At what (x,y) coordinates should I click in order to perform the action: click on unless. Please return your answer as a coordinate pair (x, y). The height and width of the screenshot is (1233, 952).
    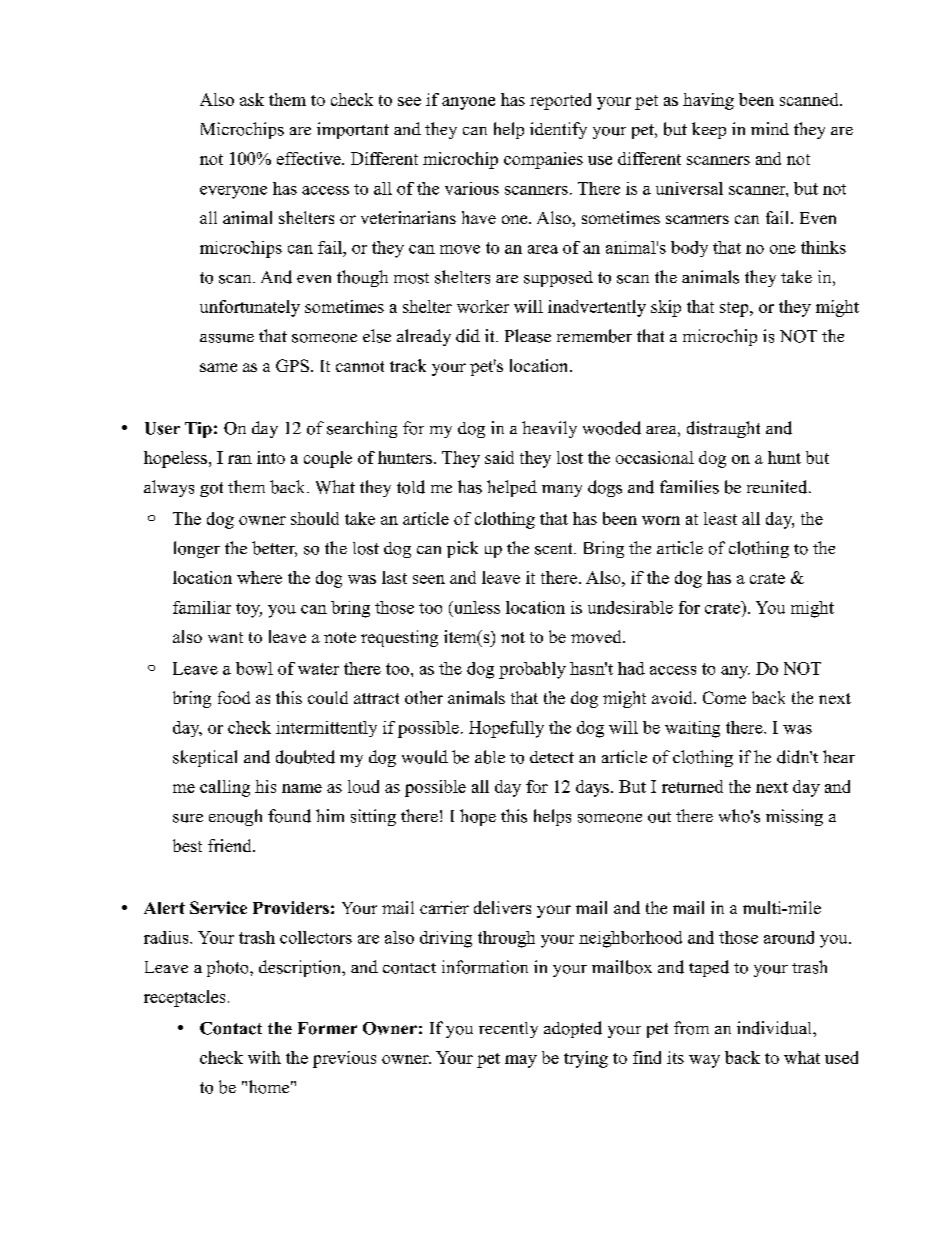
    Looking at the image, I should click on (476, 607).
